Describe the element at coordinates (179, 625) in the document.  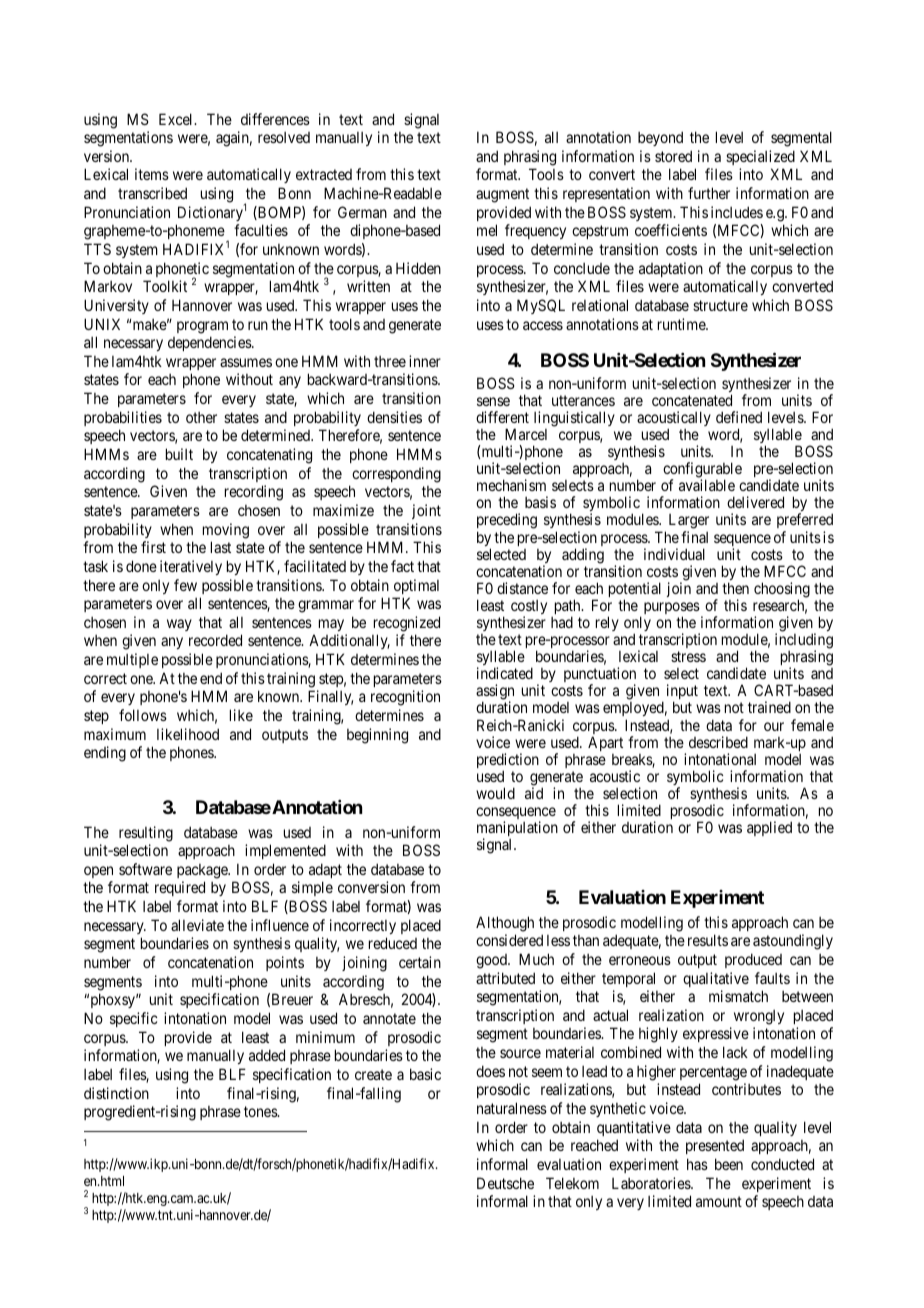
I see `way` at that location.
